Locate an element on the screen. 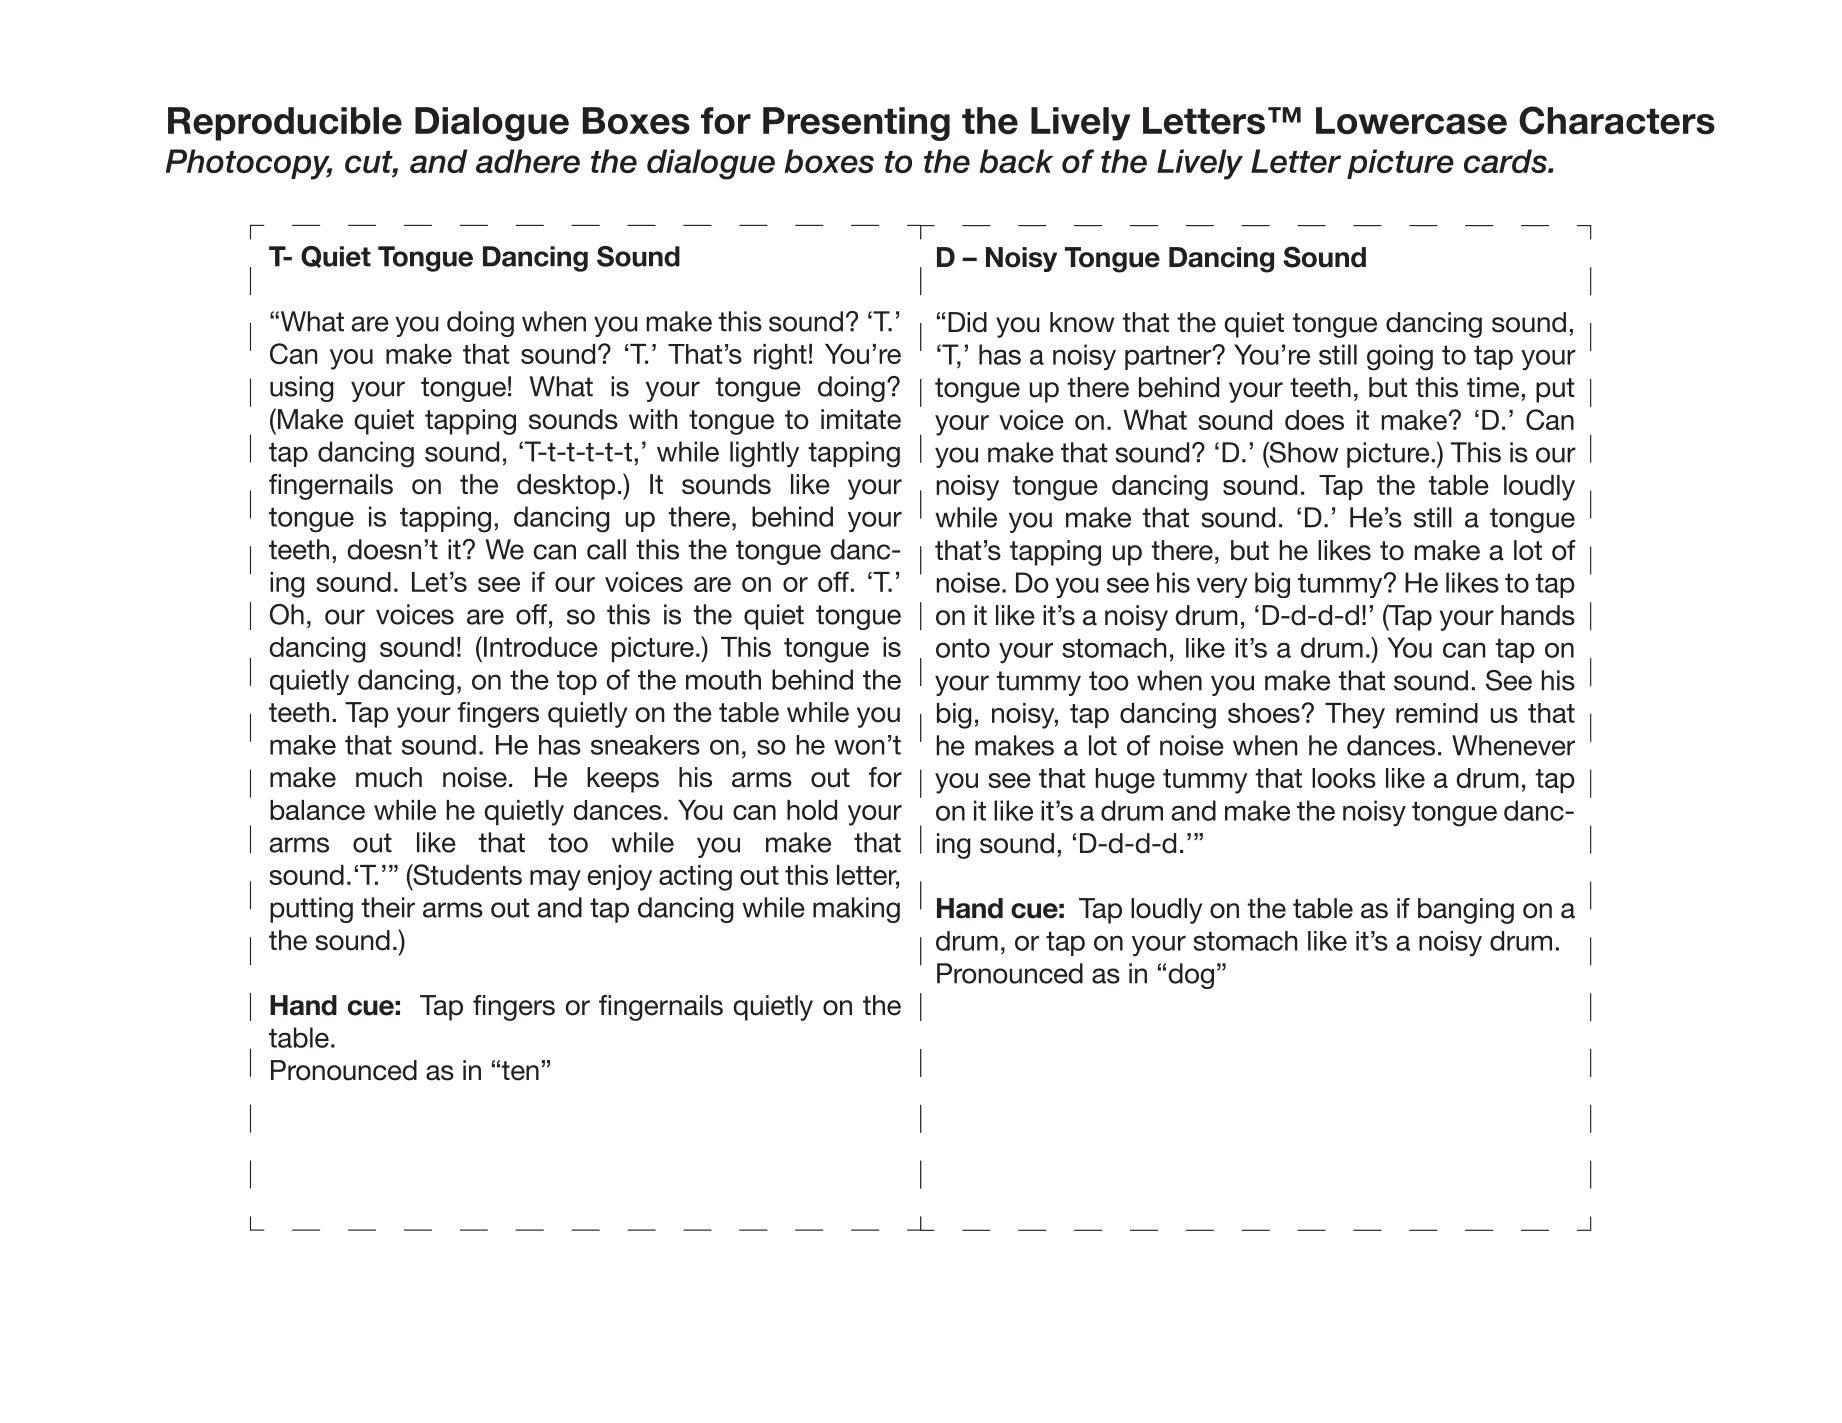  much is located at coordinates (389, 777).
